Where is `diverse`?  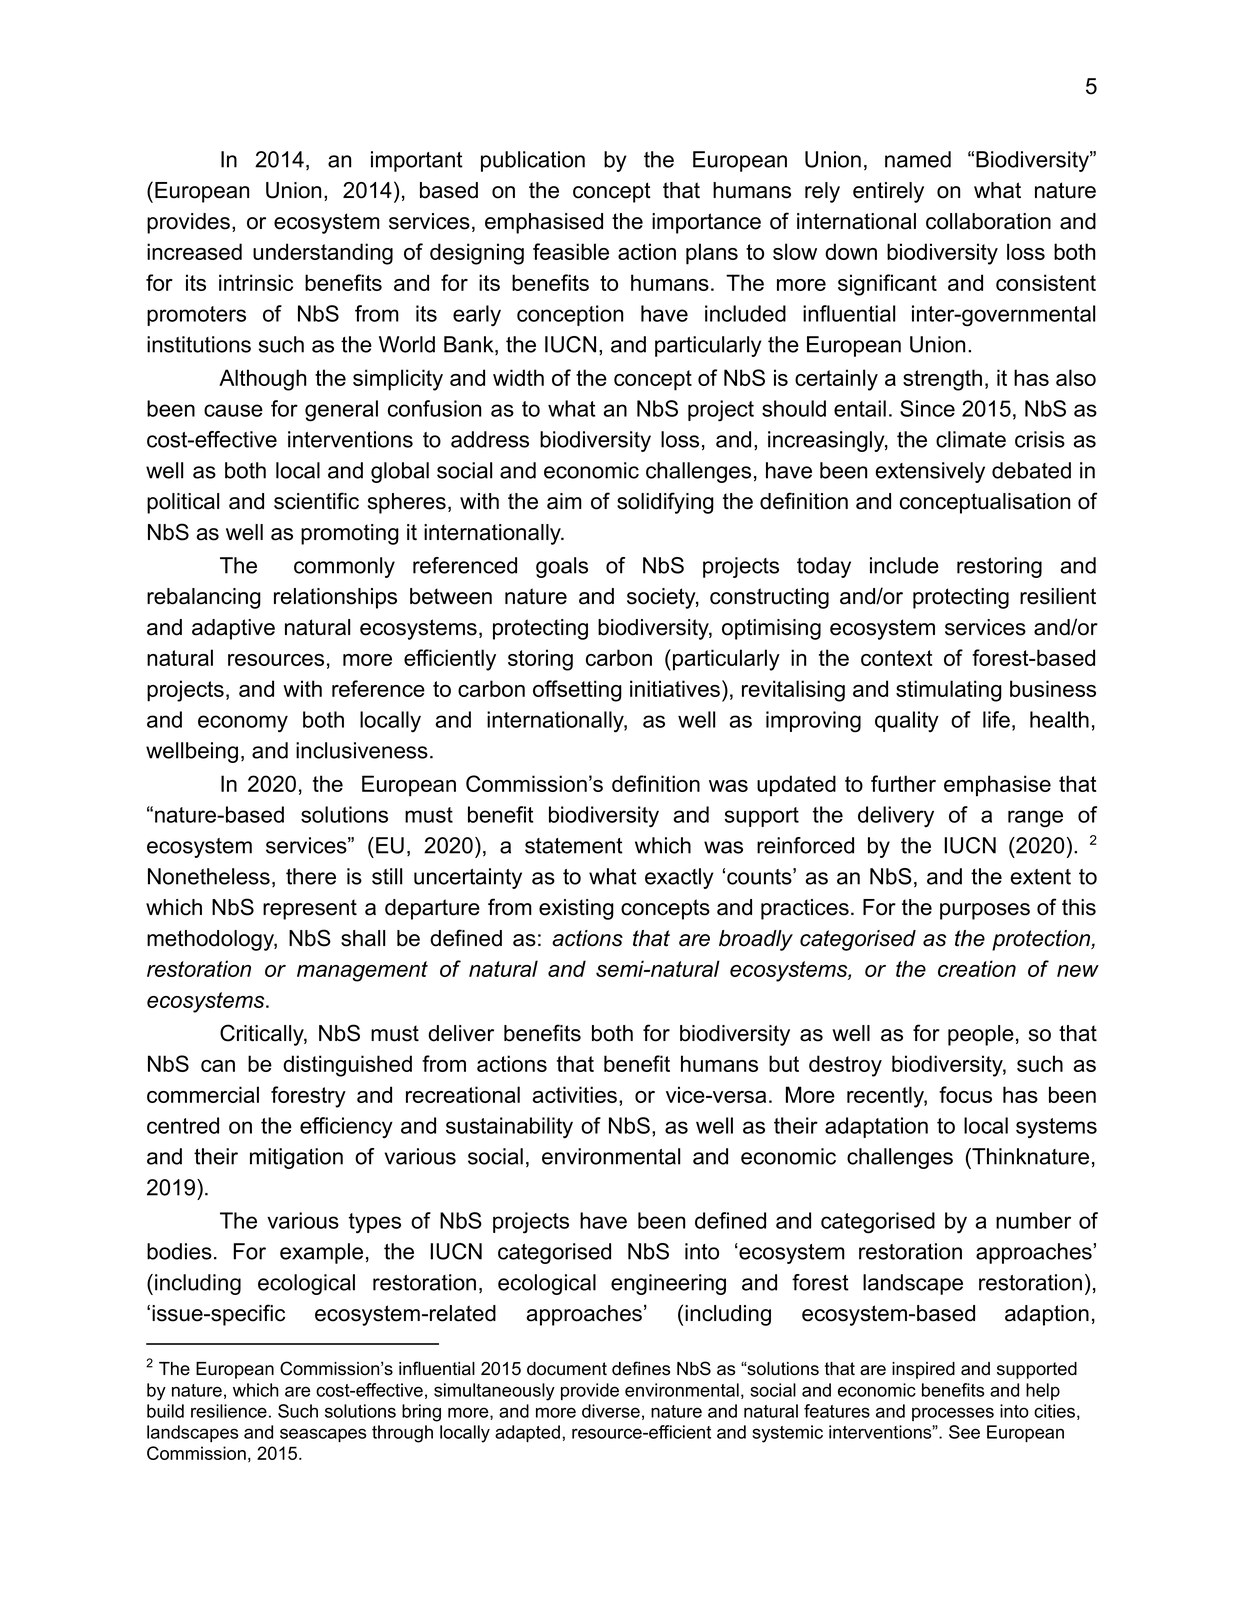 diverse is located at coordinates (611, 1411).
